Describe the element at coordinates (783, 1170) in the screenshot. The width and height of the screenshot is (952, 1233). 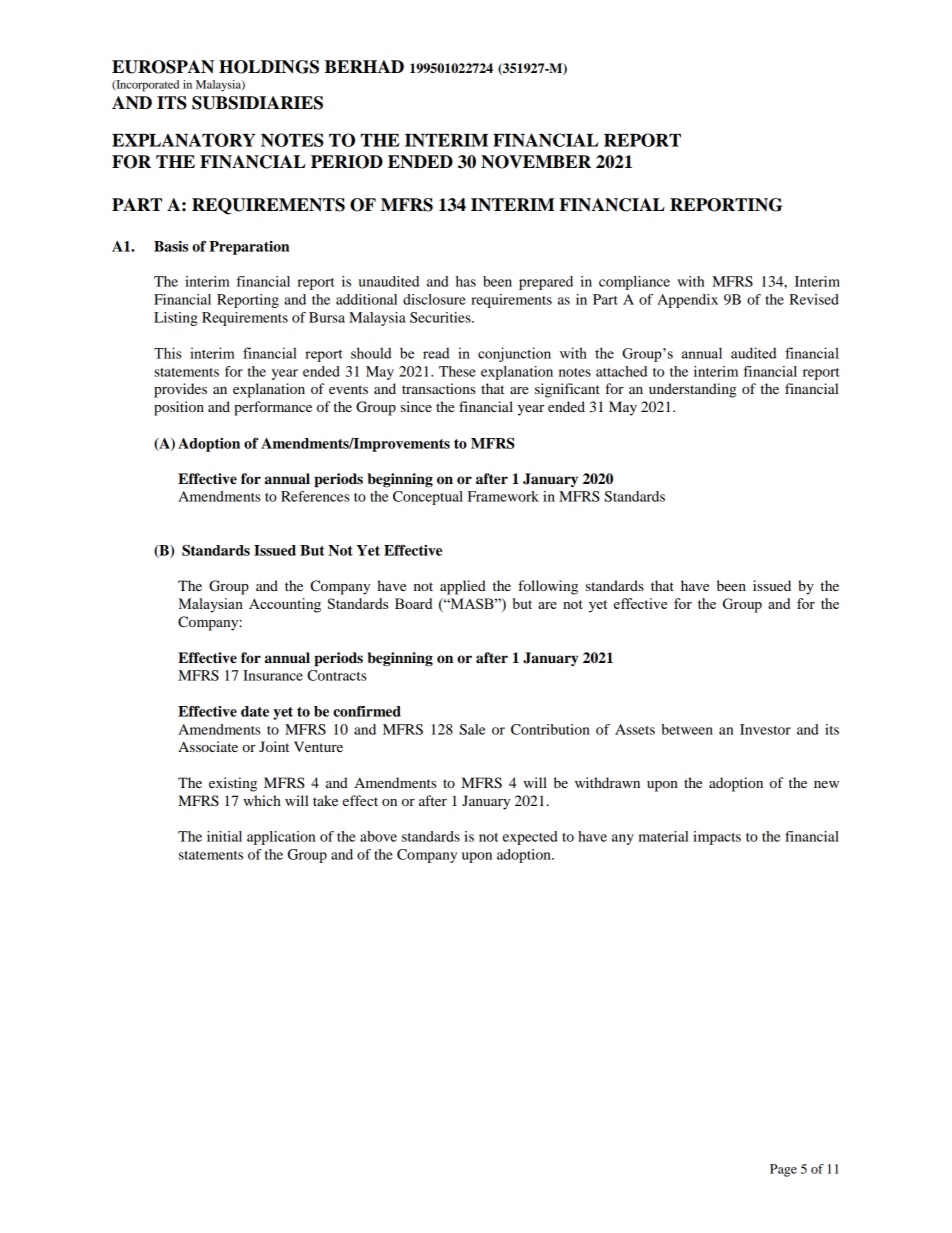
I see `Page` at that location.
